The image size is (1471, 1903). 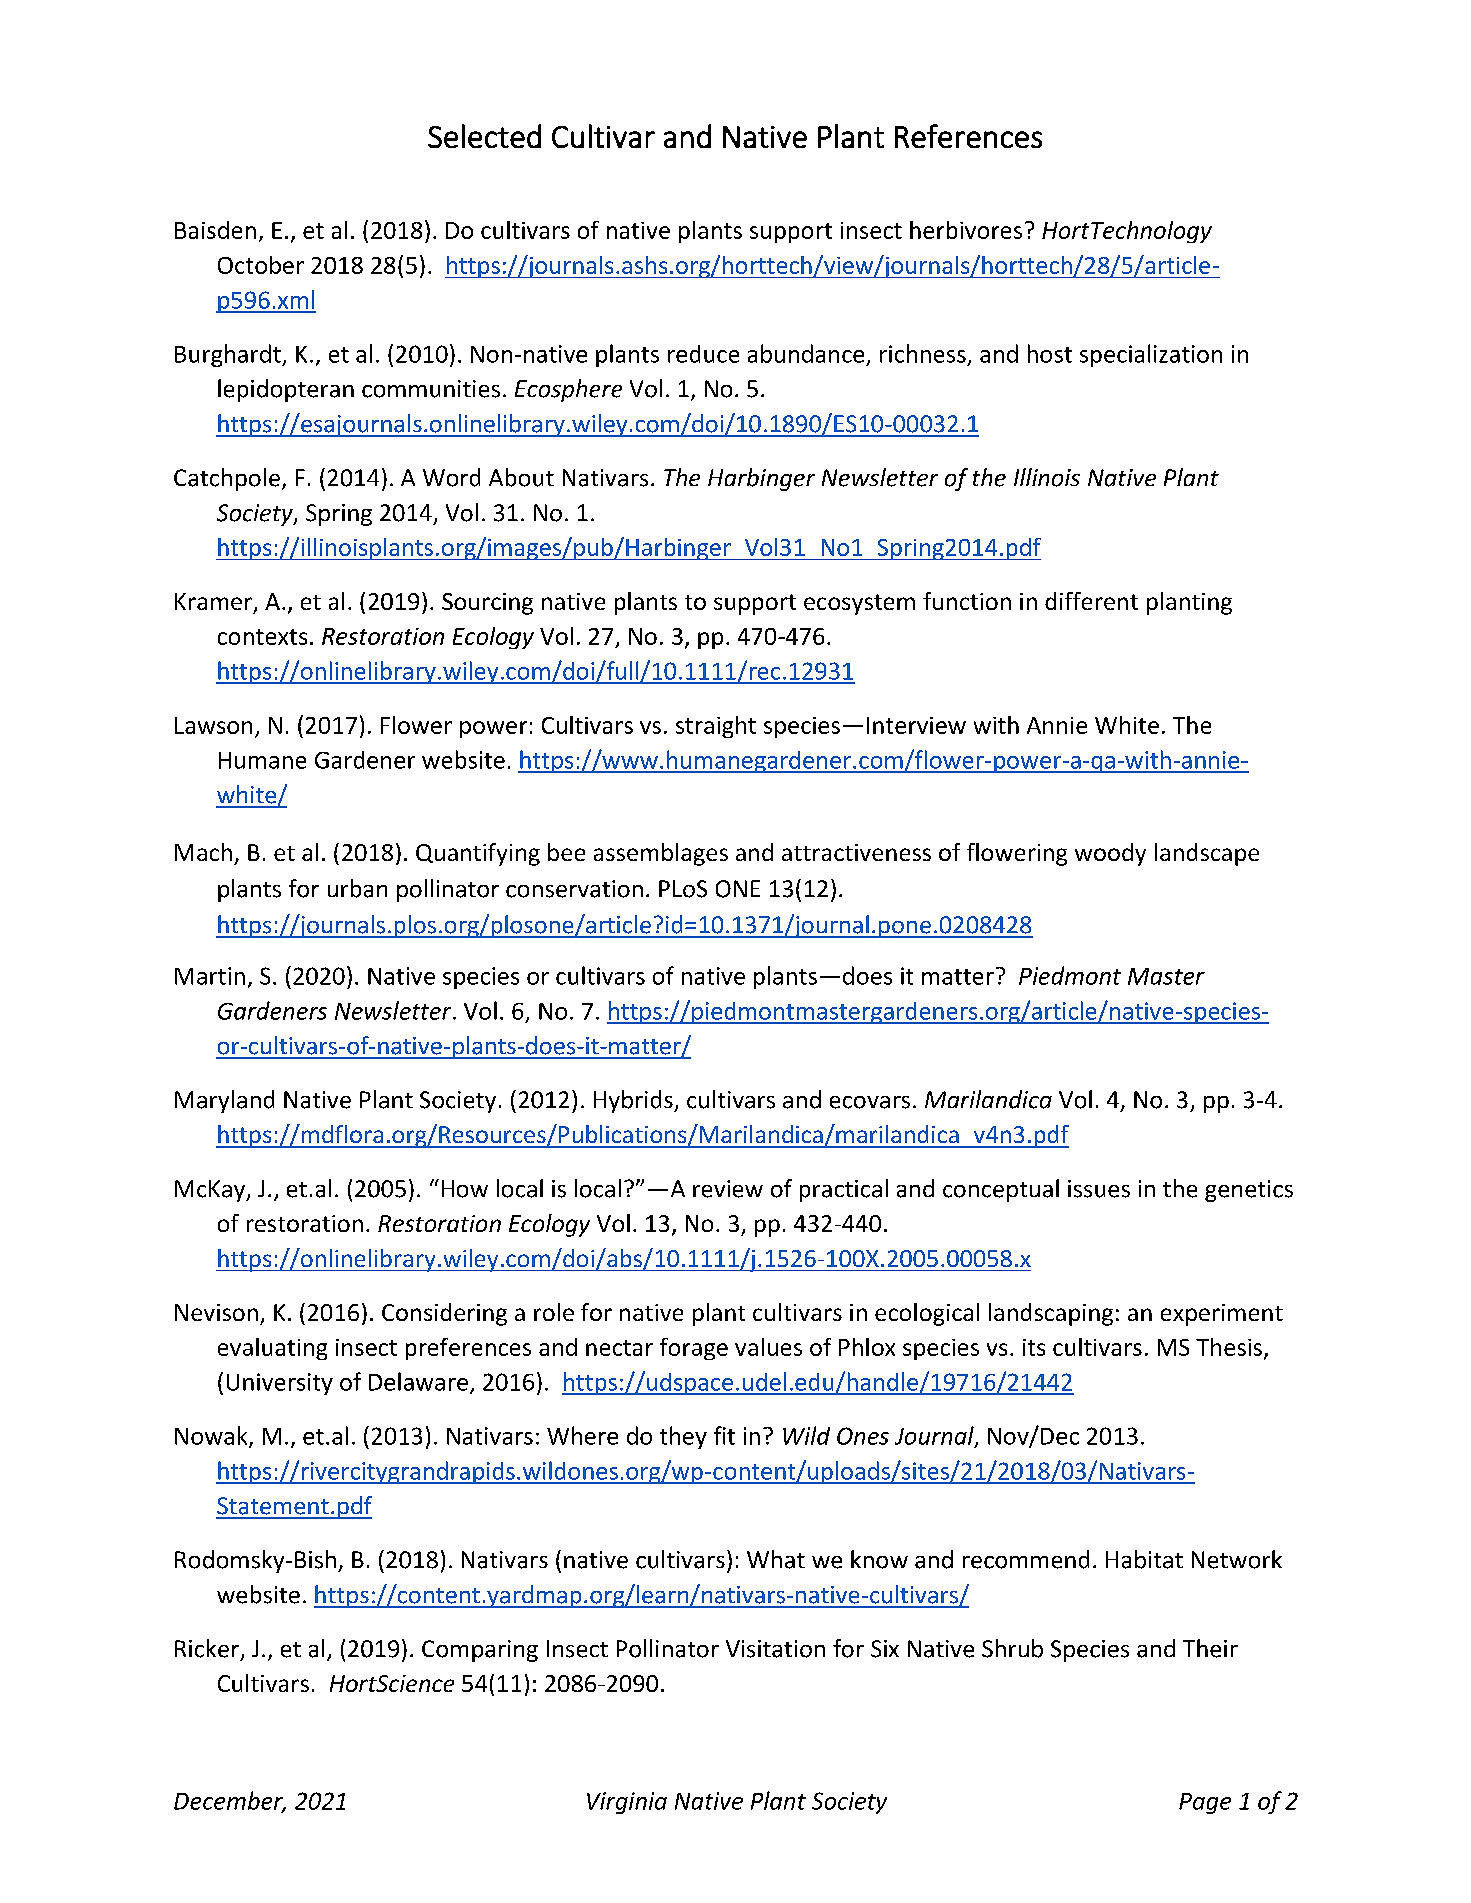 I want to click on fit, so click(x=724, y=1435).
